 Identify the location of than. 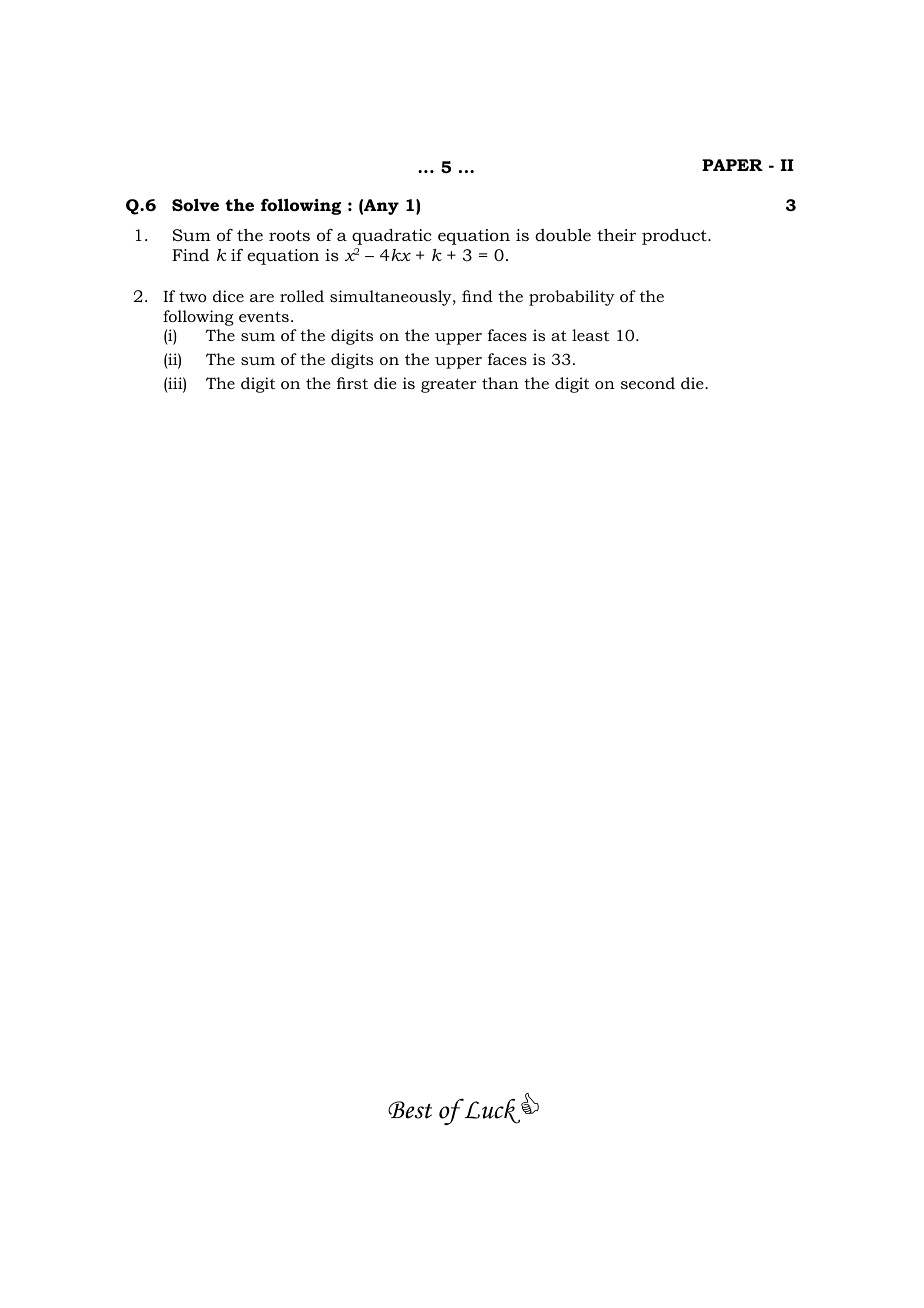
(500, 383).
